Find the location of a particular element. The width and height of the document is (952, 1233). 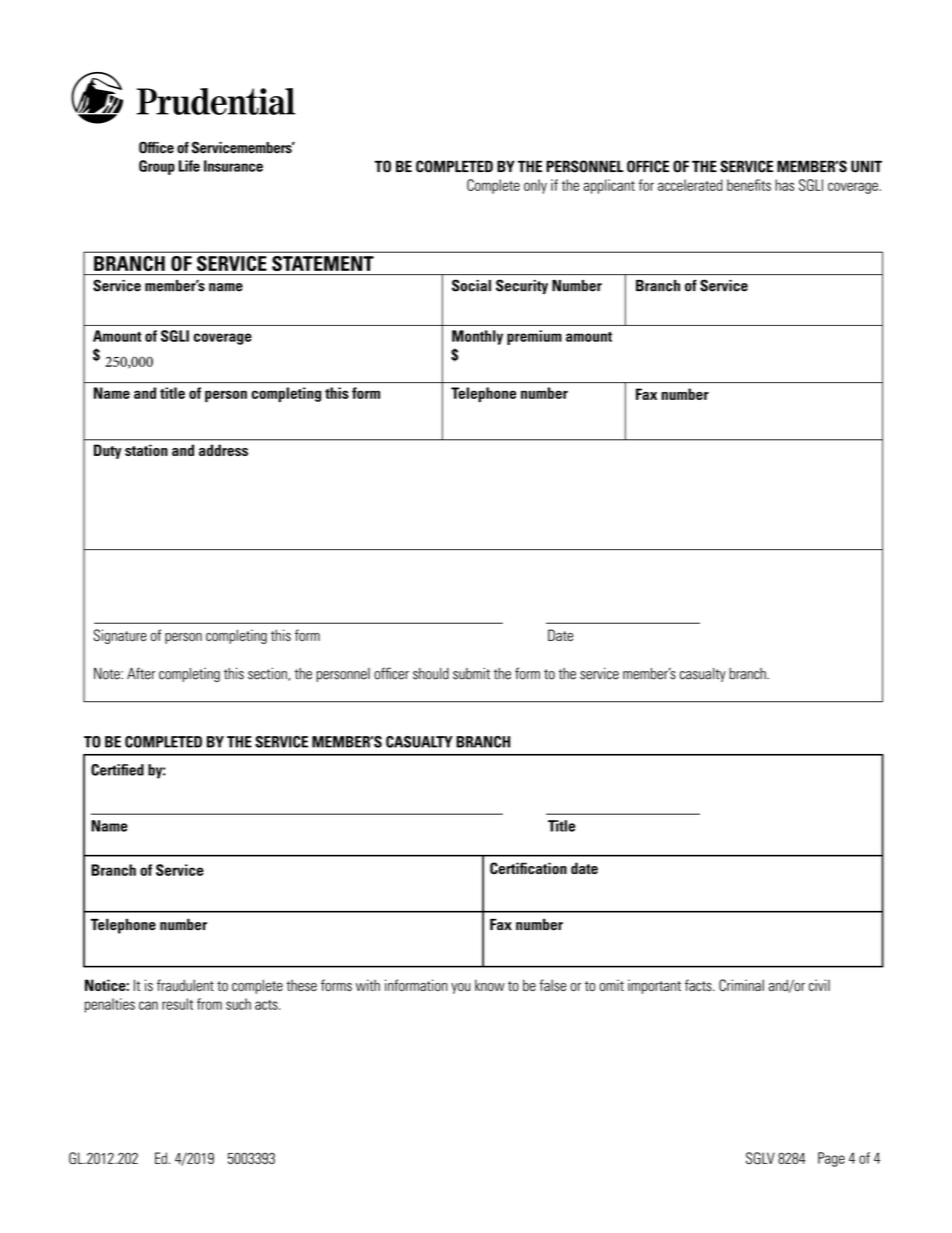

has is located at coordinates (784, 185).
